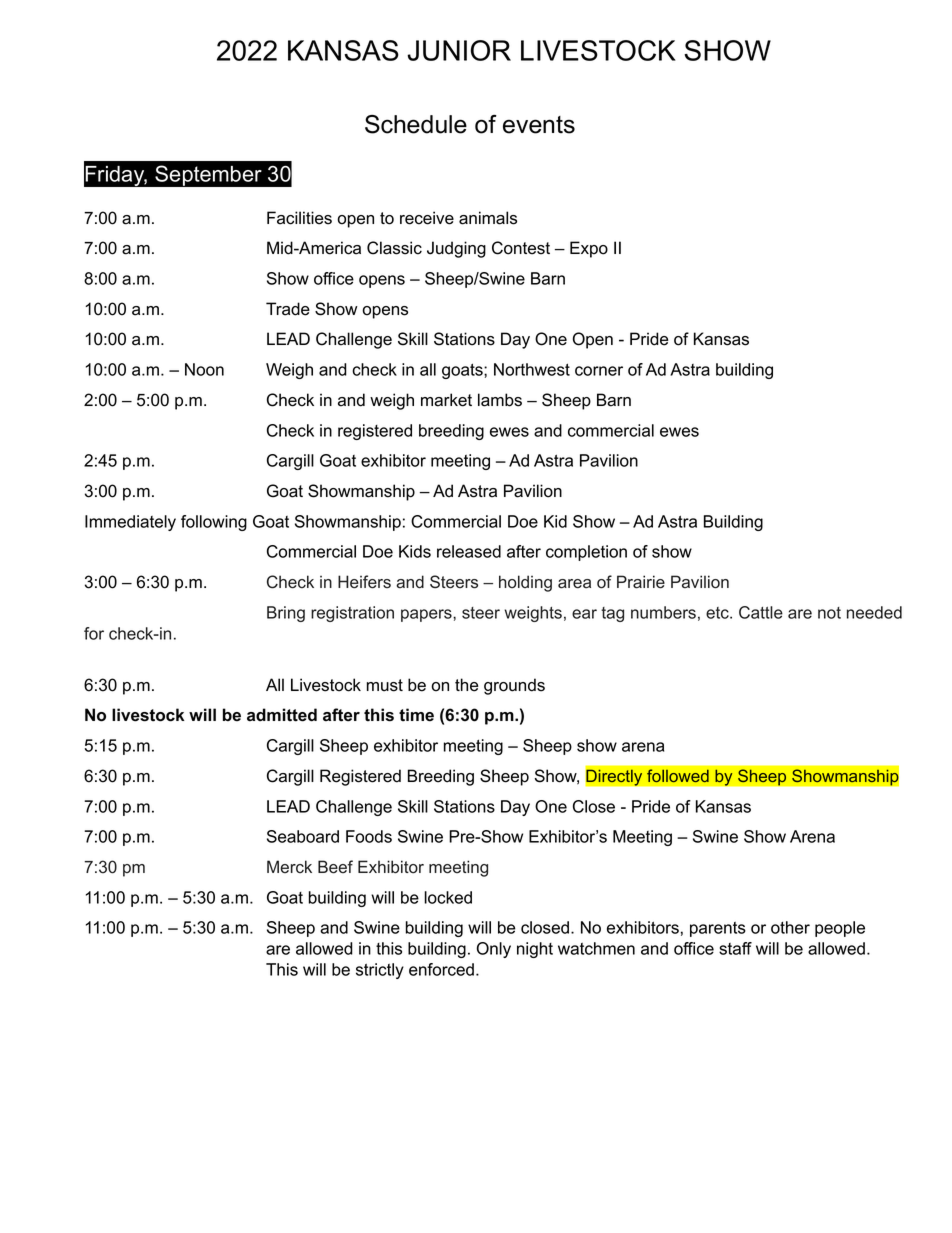 This screenshot has width=952, height=1233. I want to click on corner, so click(599, 371).
